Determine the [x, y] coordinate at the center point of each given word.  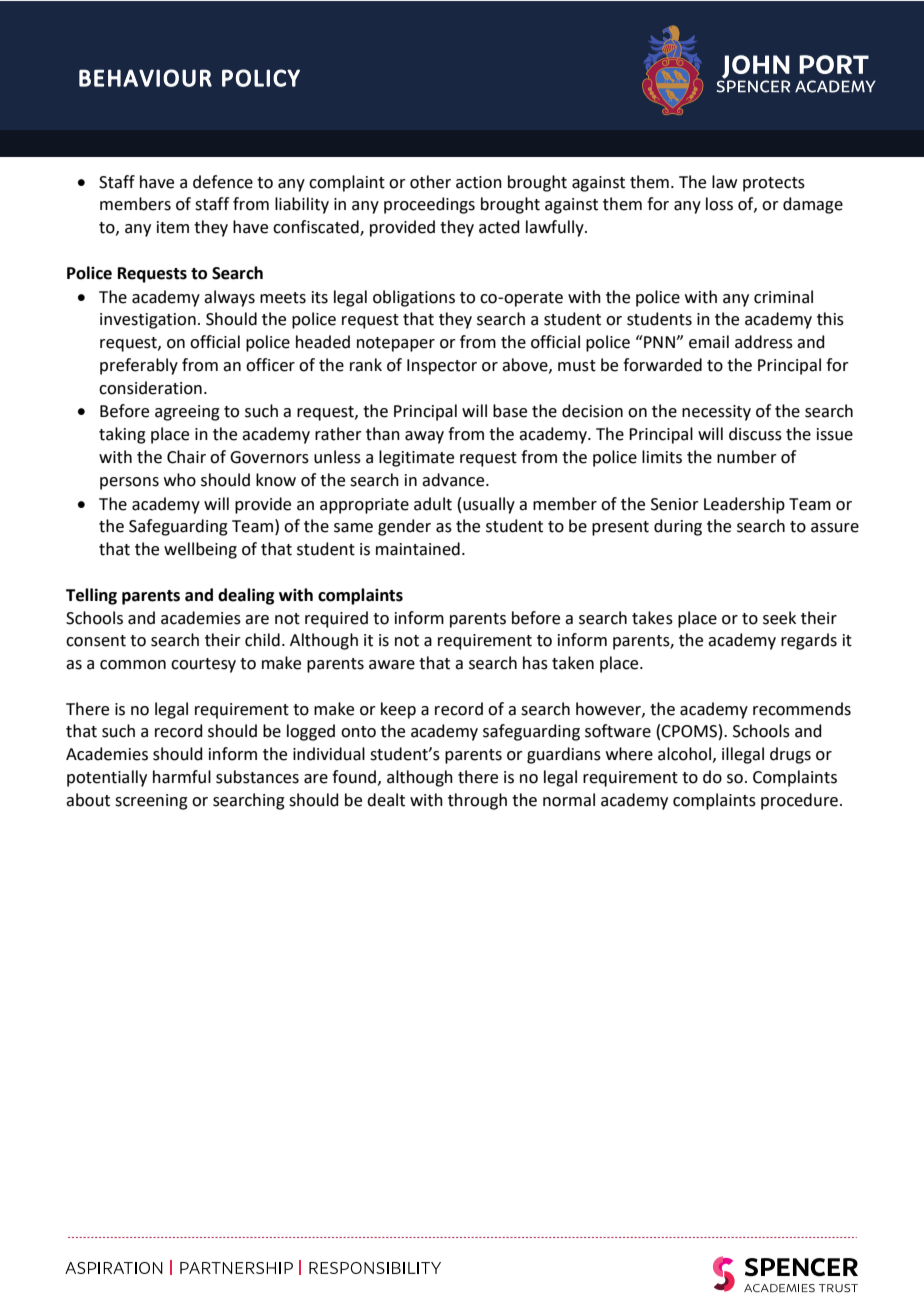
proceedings [429, 205]
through [477, 801]
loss [719, 204]
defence [223, 182]
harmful [182, 777]
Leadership [744, 505]
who [180, 480]
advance [454, 480]
